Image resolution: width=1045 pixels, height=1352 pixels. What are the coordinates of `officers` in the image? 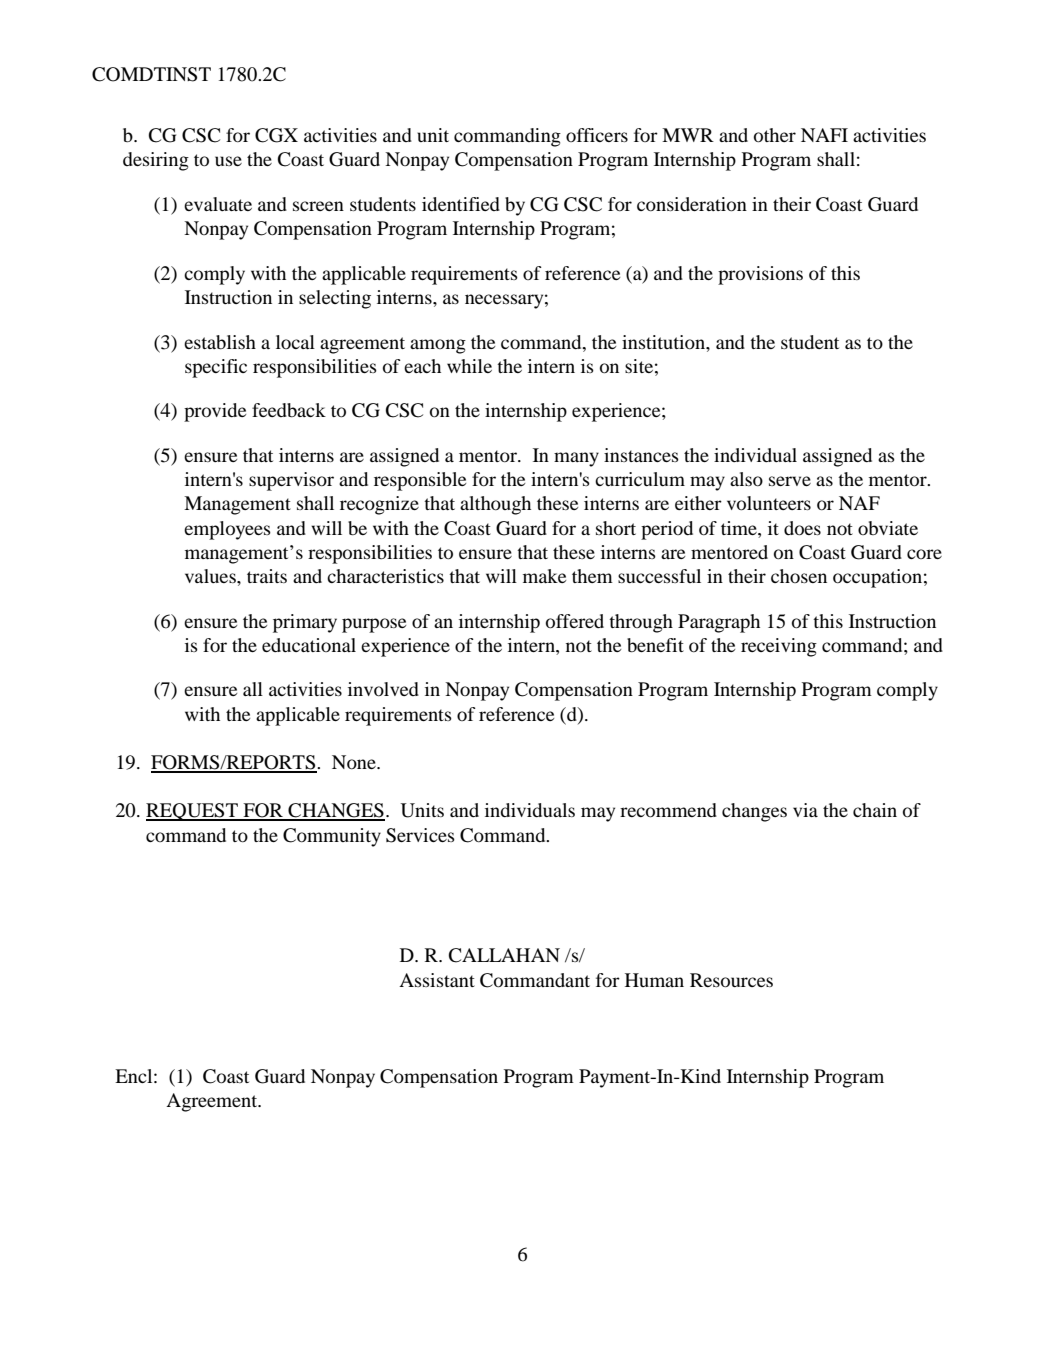 It's located at (597, 135).
